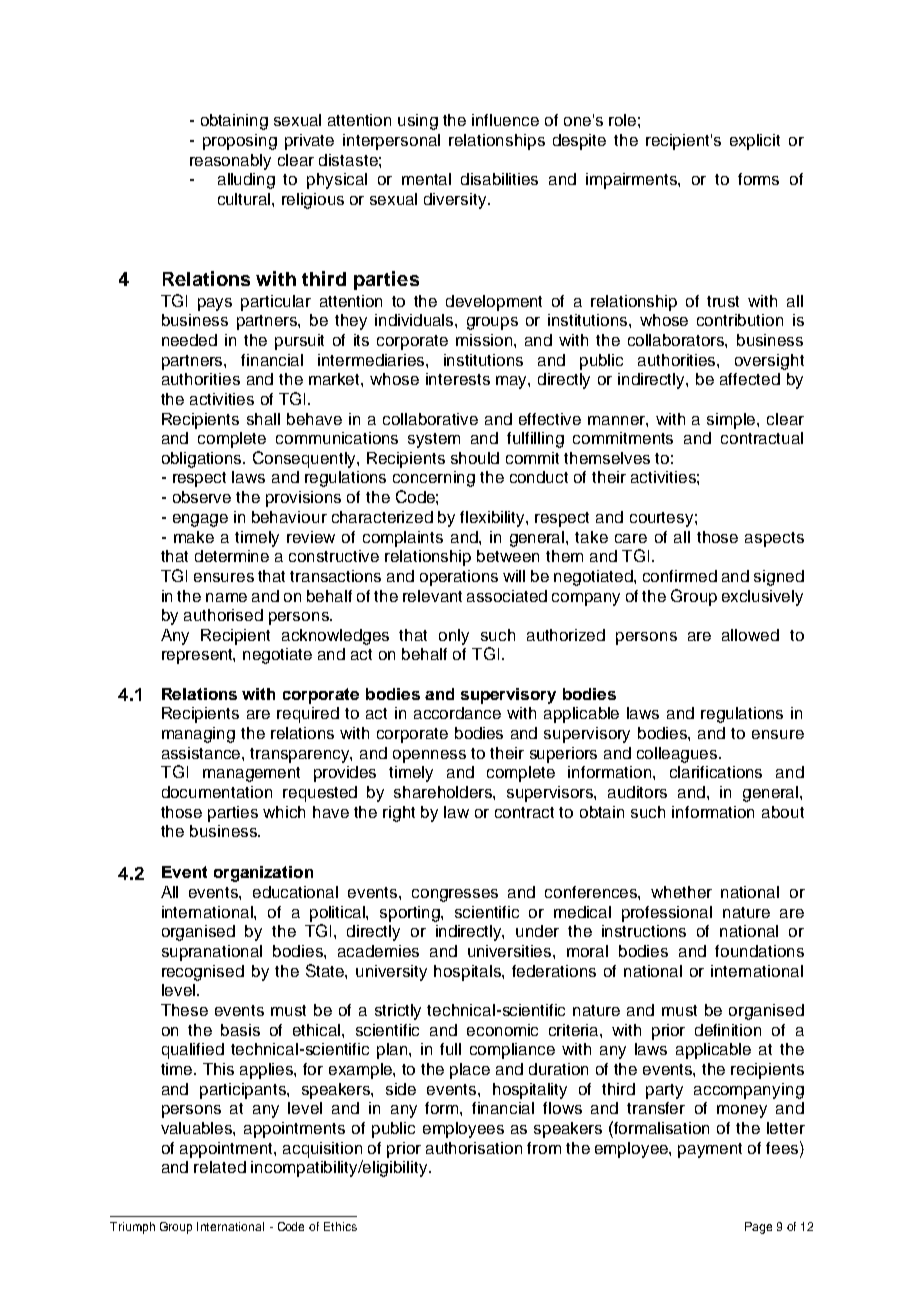  I want to click on mental, so click(426, 179).
